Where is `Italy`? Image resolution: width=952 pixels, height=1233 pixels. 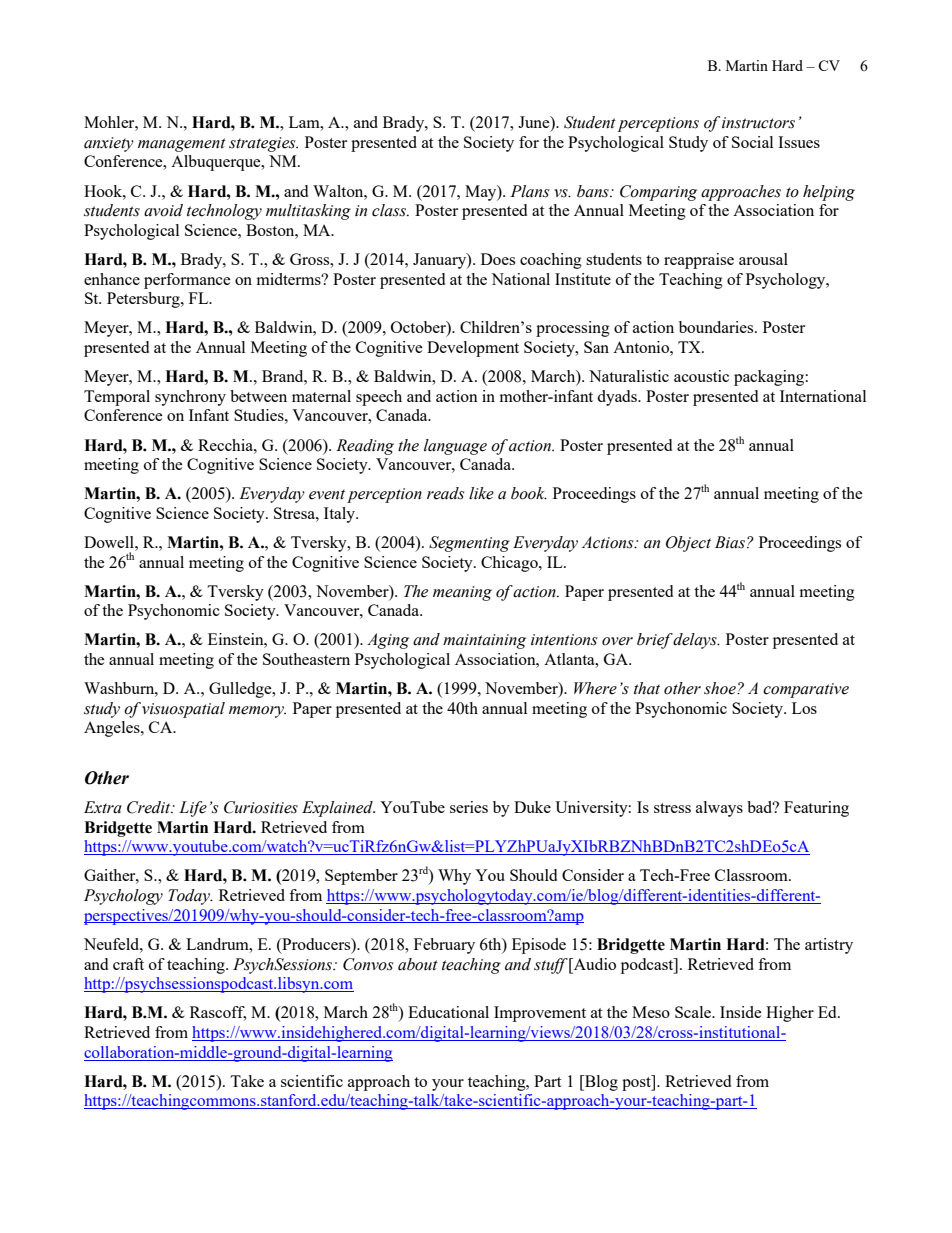 Italy is located at coordinates (340, 515).
